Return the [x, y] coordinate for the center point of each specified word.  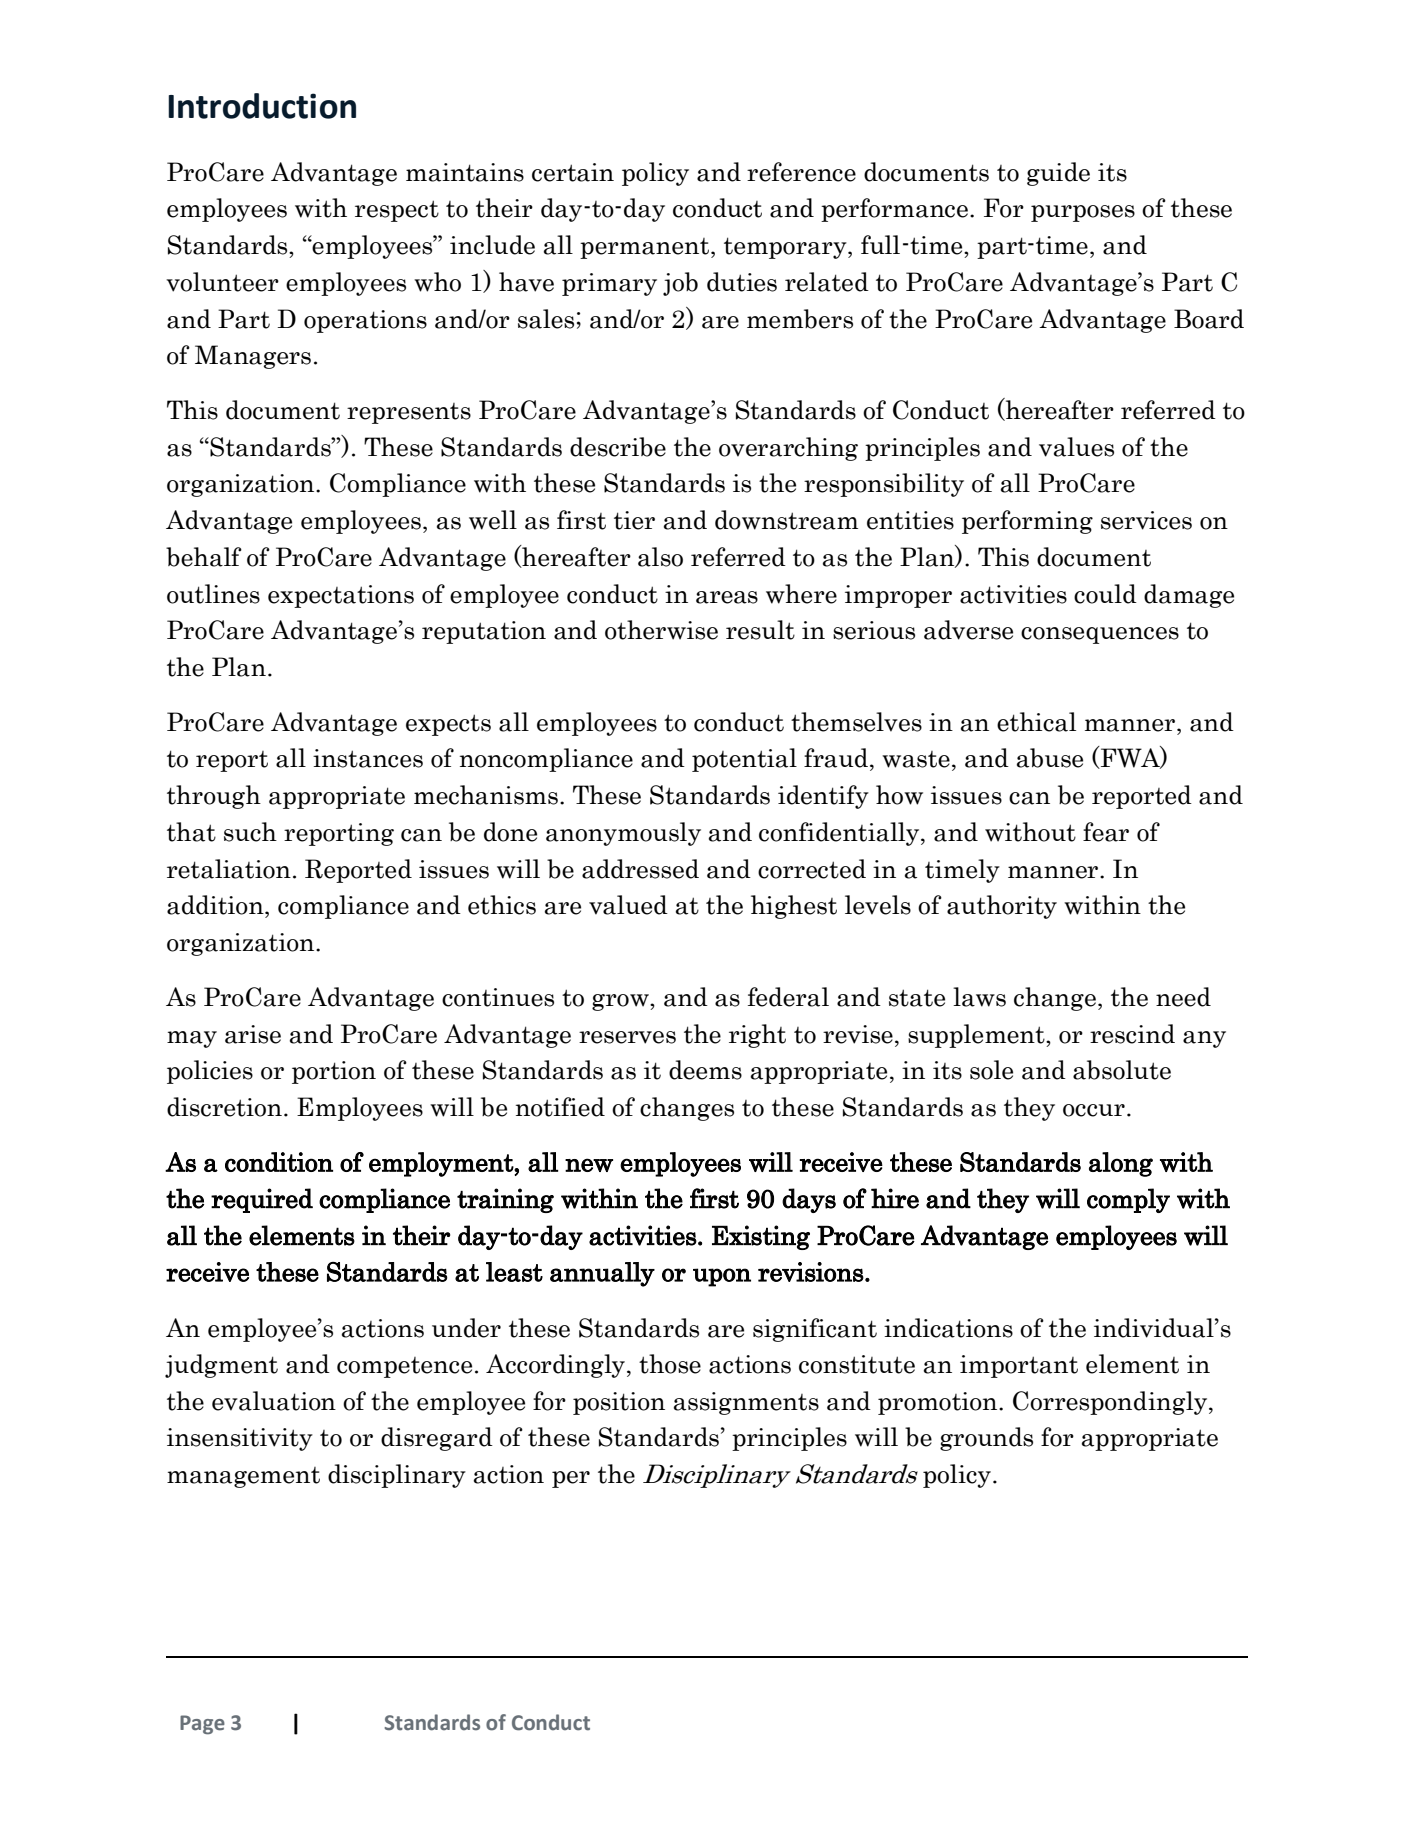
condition [279, 1162]
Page [202, 1725]
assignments [746, 1403]
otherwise [661, 630]
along [1121, 1164]
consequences [1100, 635]
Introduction [262, 106]
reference [801, 172]
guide [1058, 174]
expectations [341, 596]
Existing [761, 1237]
